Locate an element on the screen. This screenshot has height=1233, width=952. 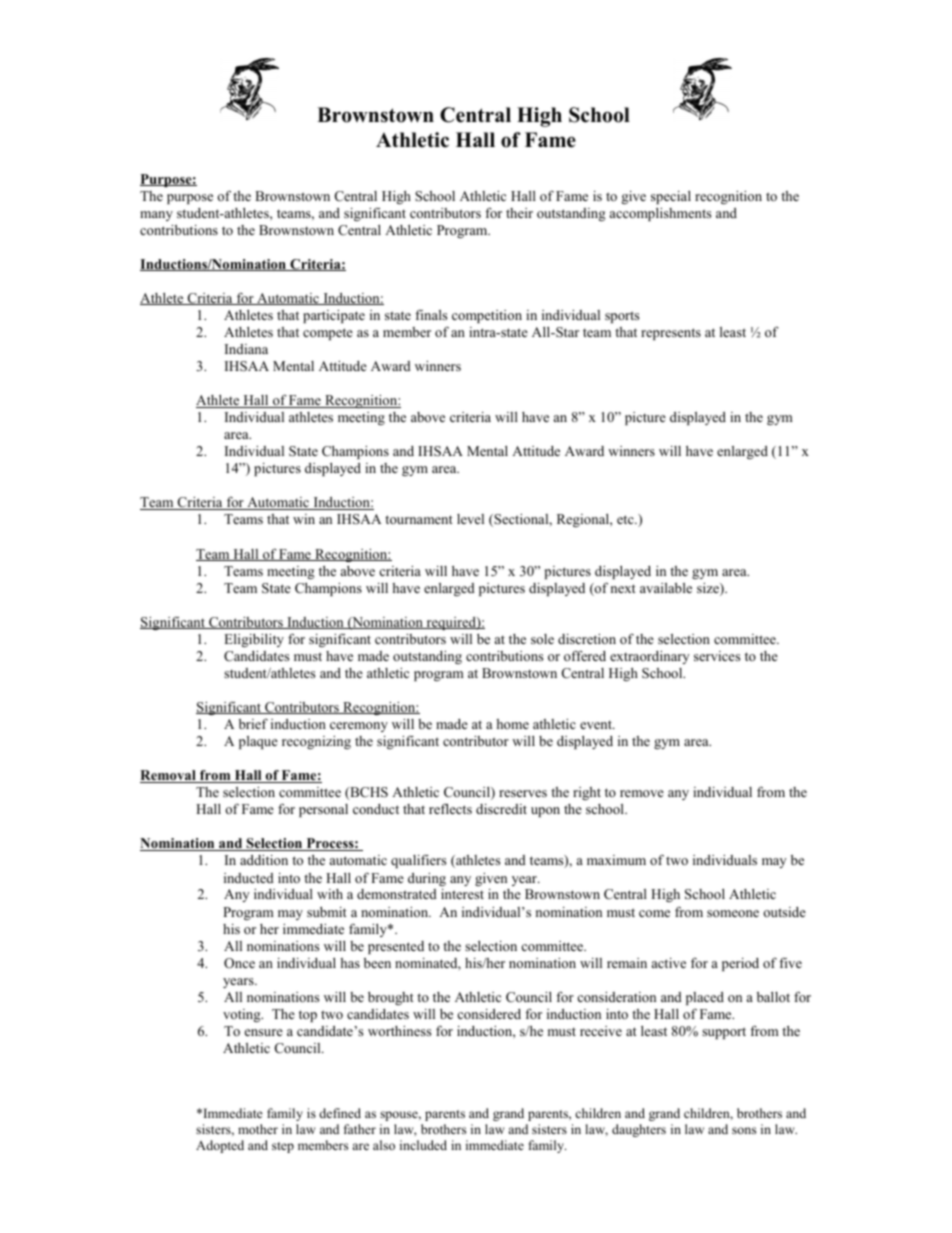
available is located at coordinates (666, 588).
